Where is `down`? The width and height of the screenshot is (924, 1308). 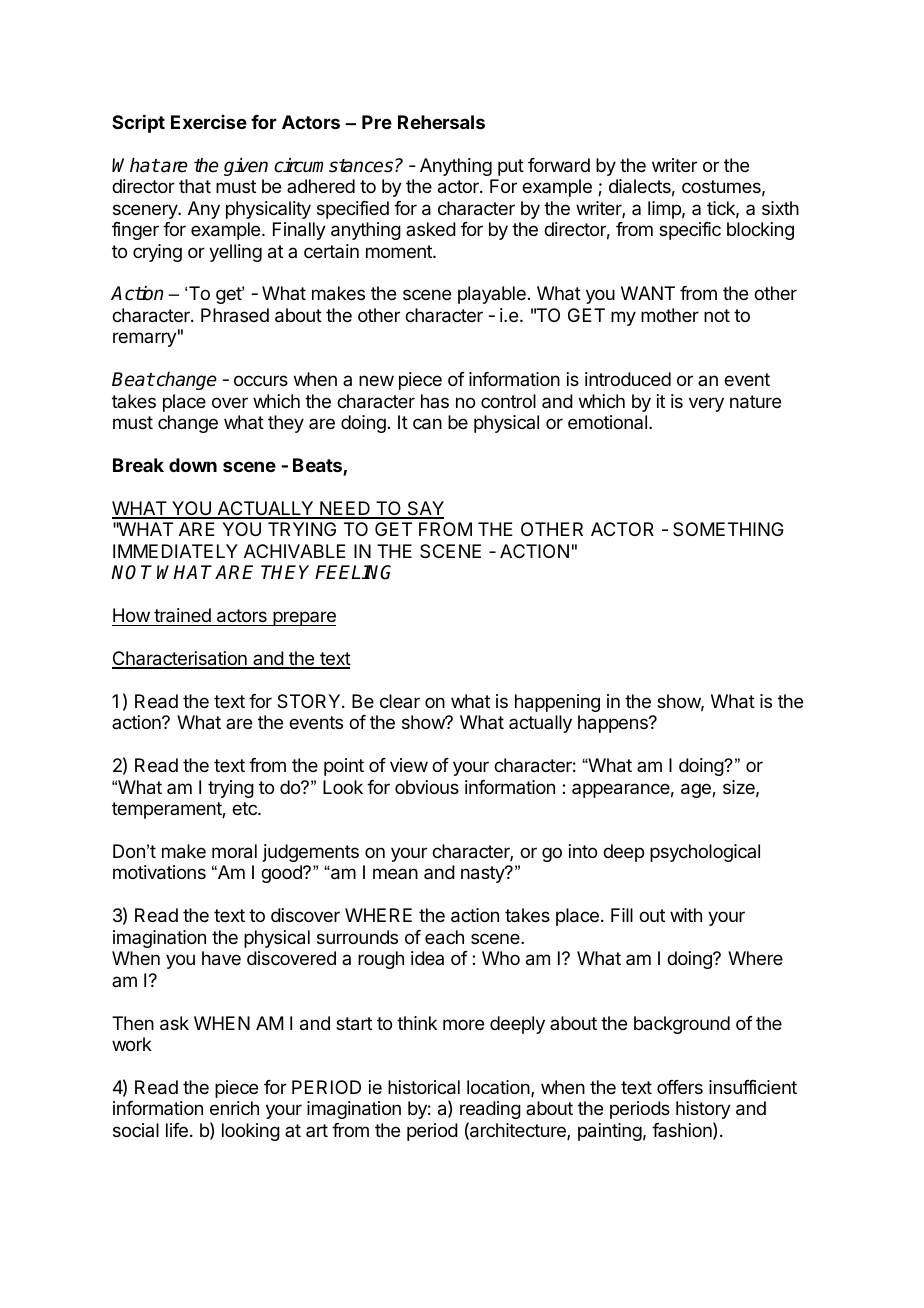
down is located at coordinates (193, 465).
